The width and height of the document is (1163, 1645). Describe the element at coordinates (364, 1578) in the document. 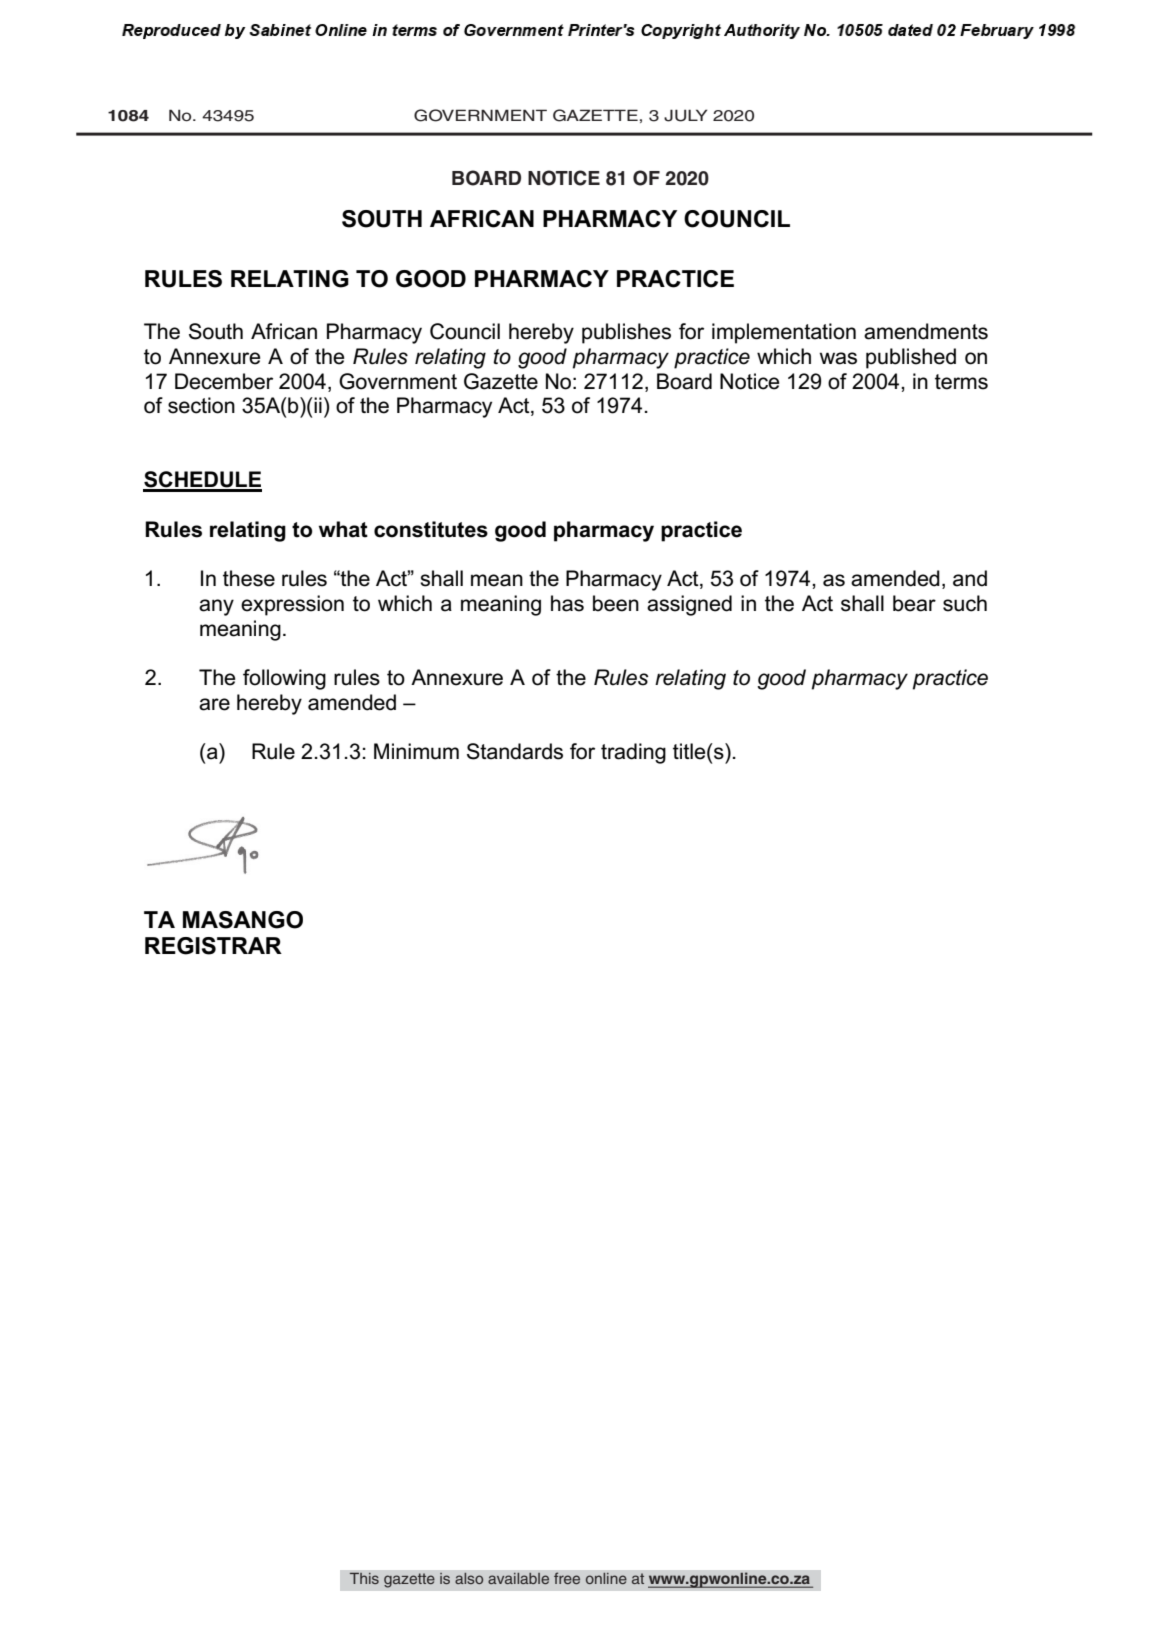

I see `This` at that location.
